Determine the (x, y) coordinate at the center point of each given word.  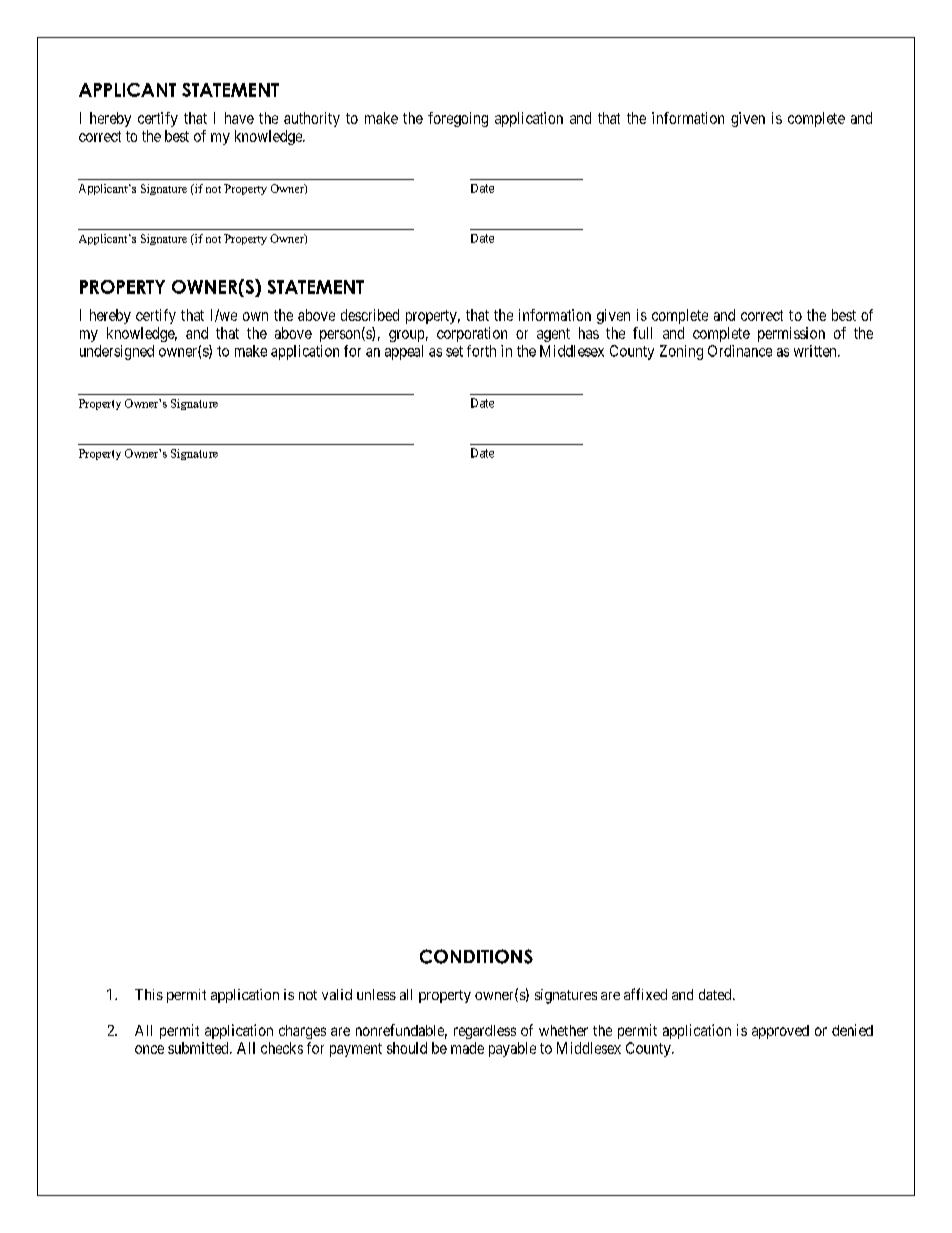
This (149, 994)
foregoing (458, 119)
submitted (199, 1048)
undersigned (117, 352)
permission (791, 334)
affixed (645, 994)
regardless (485, 1032)
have (239, 118)
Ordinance (740, 351)
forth (481, 351)
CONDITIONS (476, 956)
